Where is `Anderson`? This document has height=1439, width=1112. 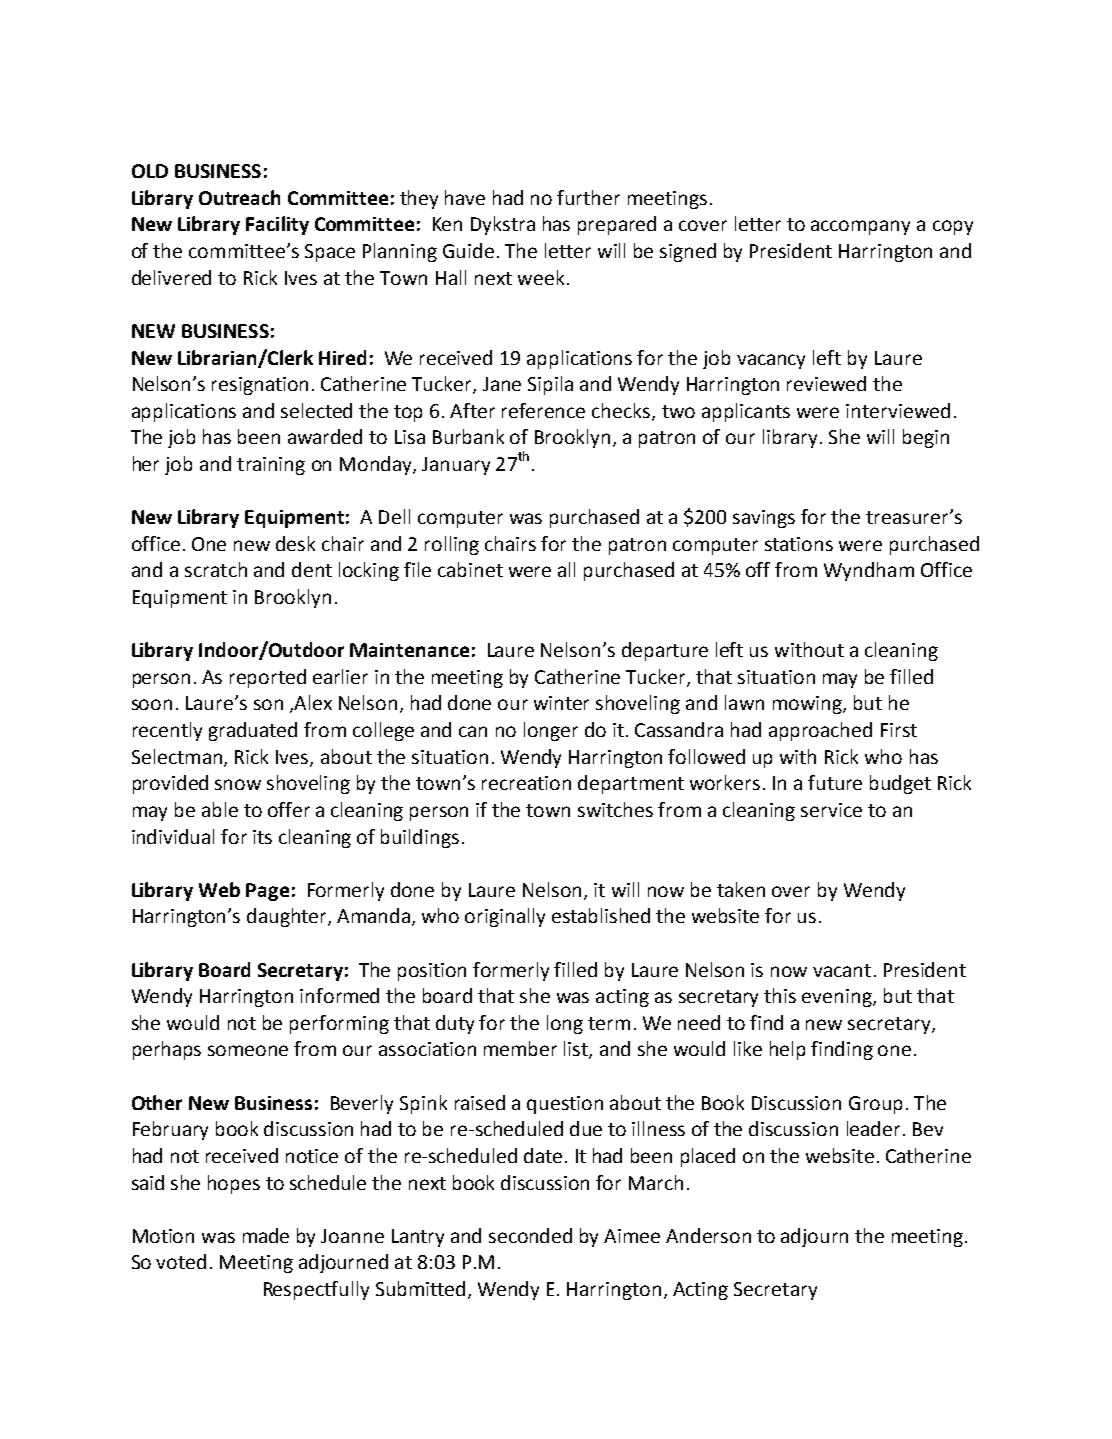 Anderson is located at coordinates (708, 1235).
